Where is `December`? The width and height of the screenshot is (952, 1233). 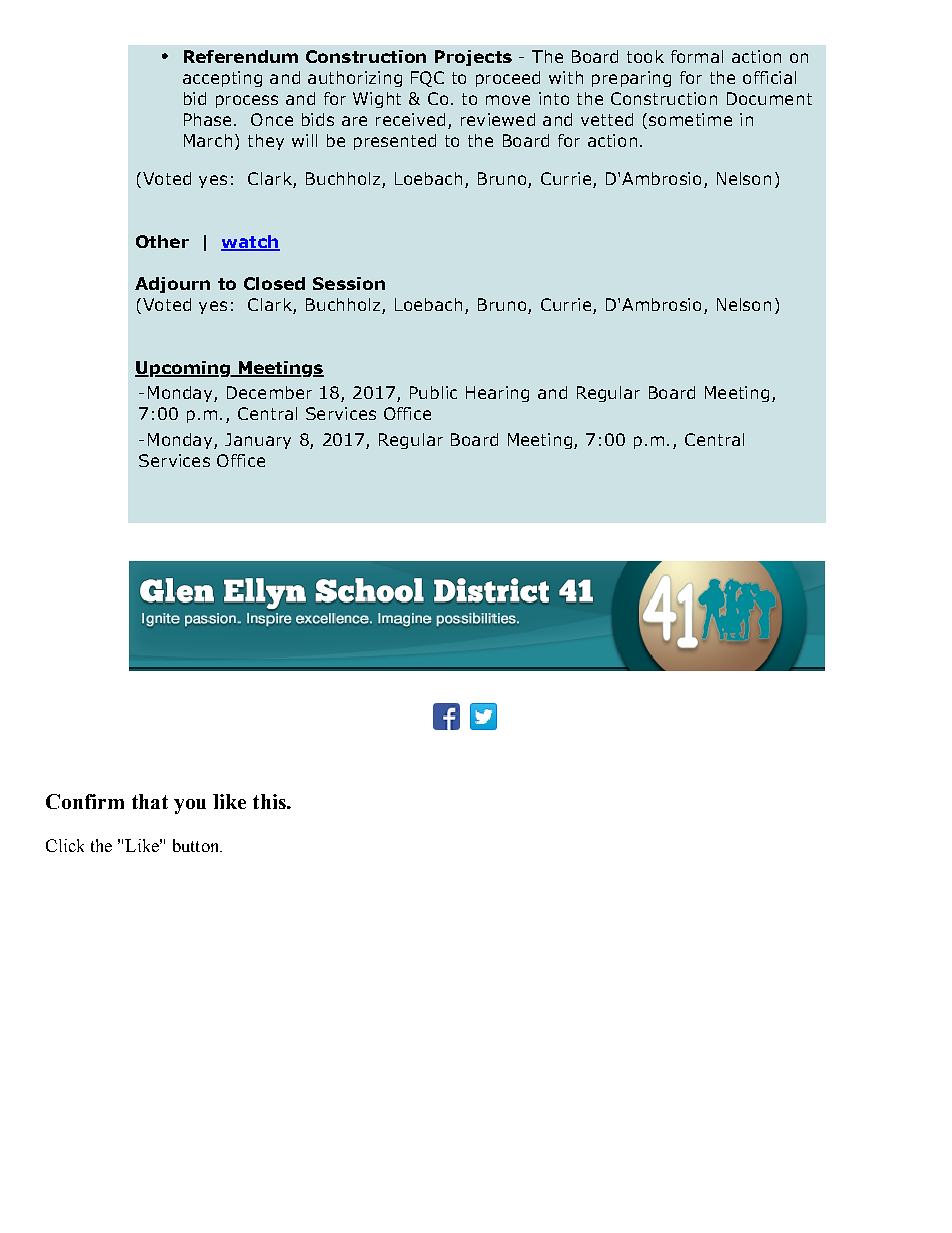 December is located at coordinates (269, 392).
